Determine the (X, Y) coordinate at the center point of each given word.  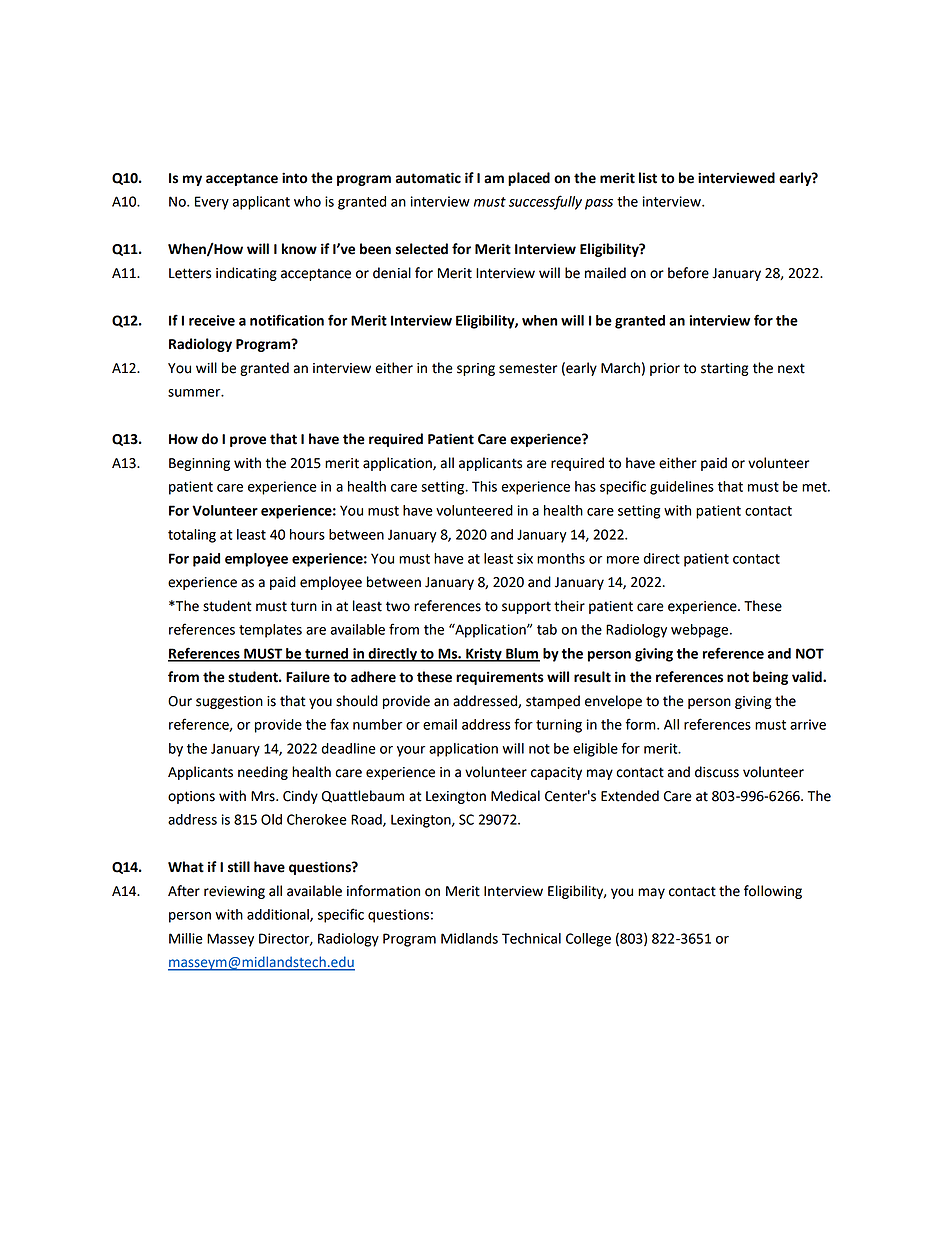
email (440, 724)
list (648, 178)
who (307, 201)
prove (248, 441)
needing (263, 773)
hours (307, 534)
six (525, 558)
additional (279, 915)
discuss (717, 772)
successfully (545, 202)
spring (476, 369)
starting (724, 369)
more (623, 560)
